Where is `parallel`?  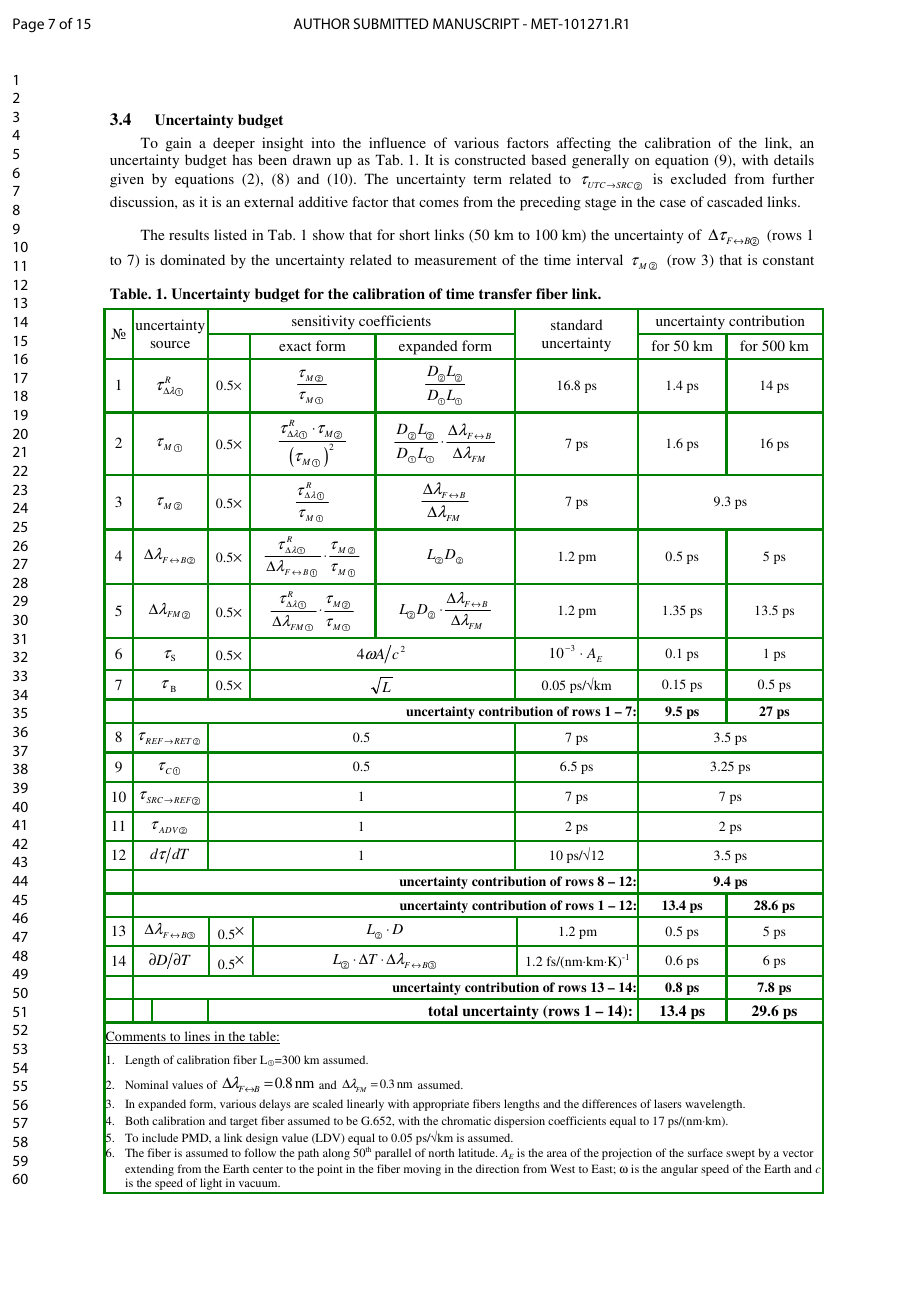
parallel is located at coordinates (393, 1154).
